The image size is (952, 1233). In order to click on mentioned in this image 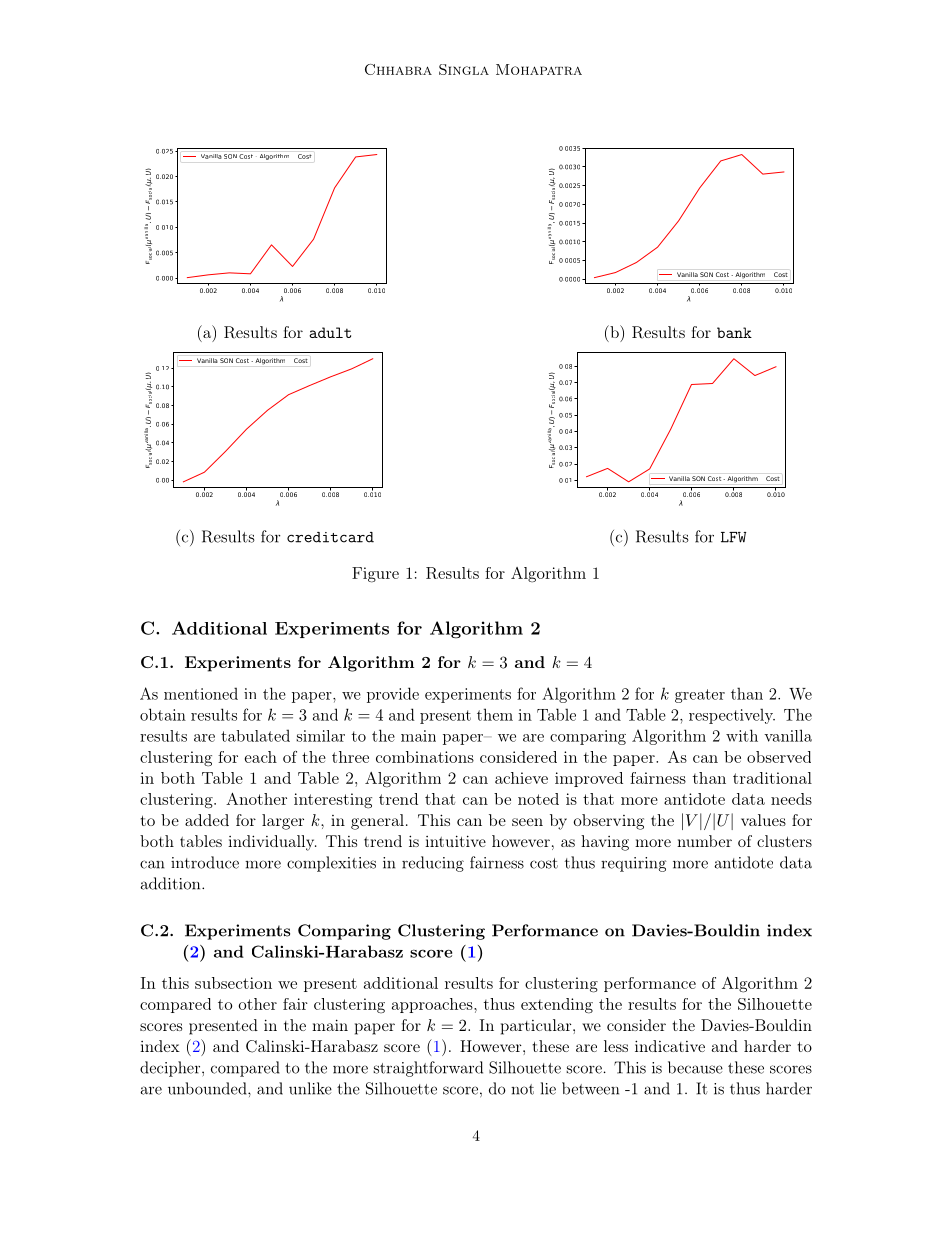, I will do `click(201, 693)`.
